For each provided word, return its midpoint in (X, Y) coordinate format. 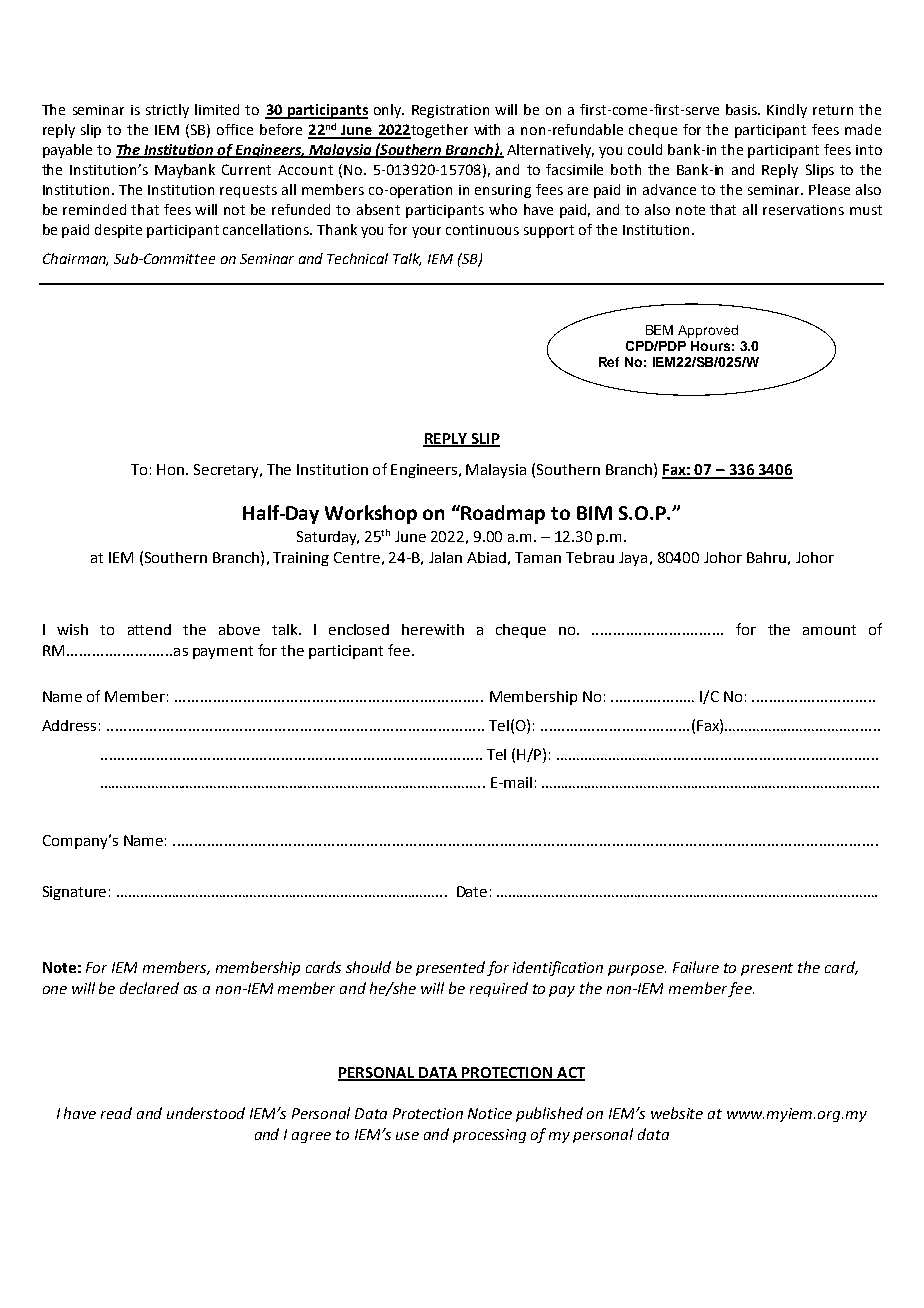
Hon (170, 469)
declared (149, 988)
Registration (450, 111)
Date (472, 891)
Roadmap (503, 514)
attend (149, 629)
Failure (696, 967)
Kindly (787, 111)
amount (829, 630)
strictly (167, 111)
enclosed (359, 629)
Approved (708, 331)
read (116, 1113)
